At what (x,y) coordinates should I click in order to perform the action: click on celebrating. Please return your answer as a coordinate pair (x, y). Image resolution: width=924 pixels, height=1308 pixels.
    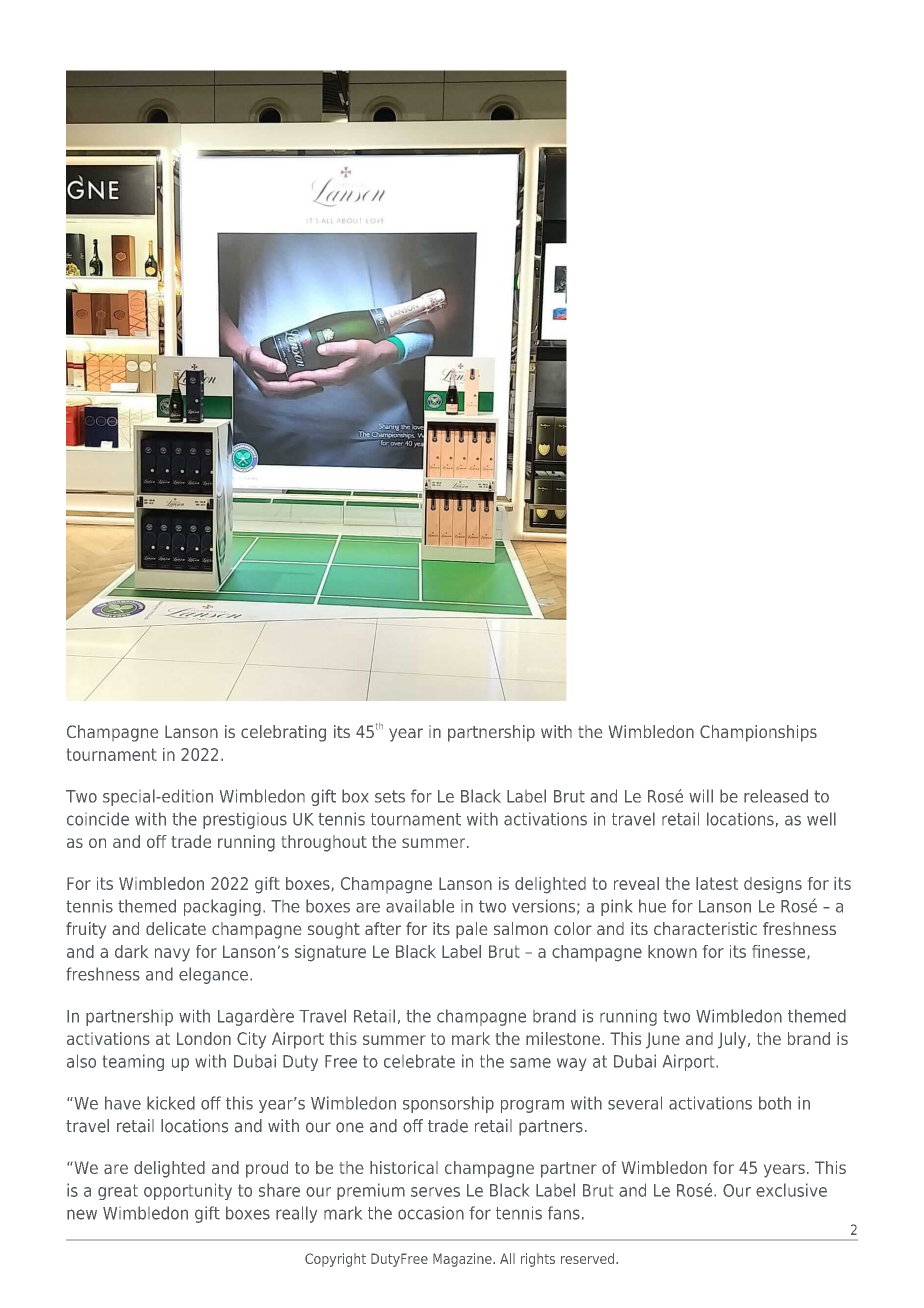
    Looking at the image, I should click on (283, 733).
